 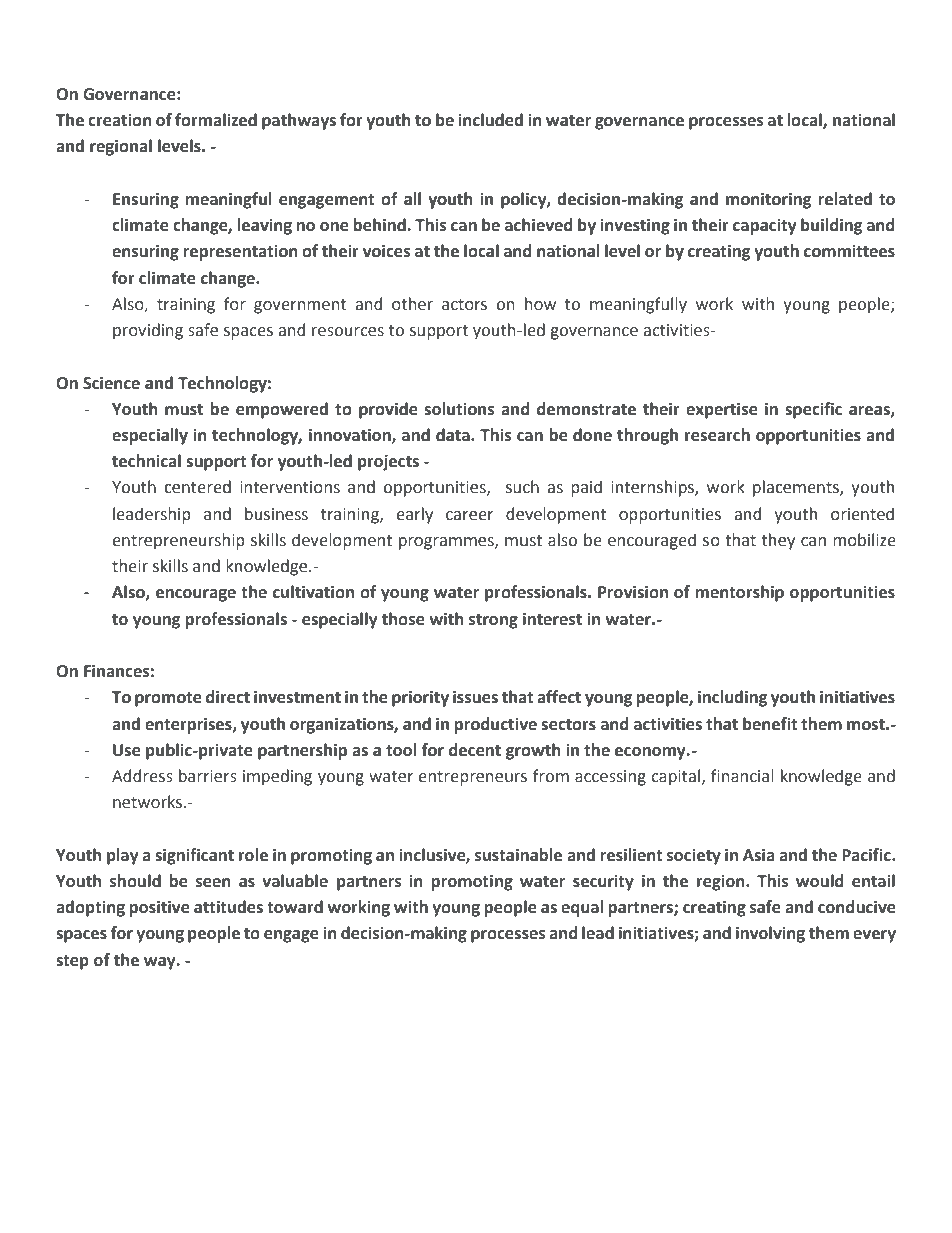 What do you see at coordinates (216, 120) in the screenshot?
I see `formalized` at bounding box center [216, 120].
